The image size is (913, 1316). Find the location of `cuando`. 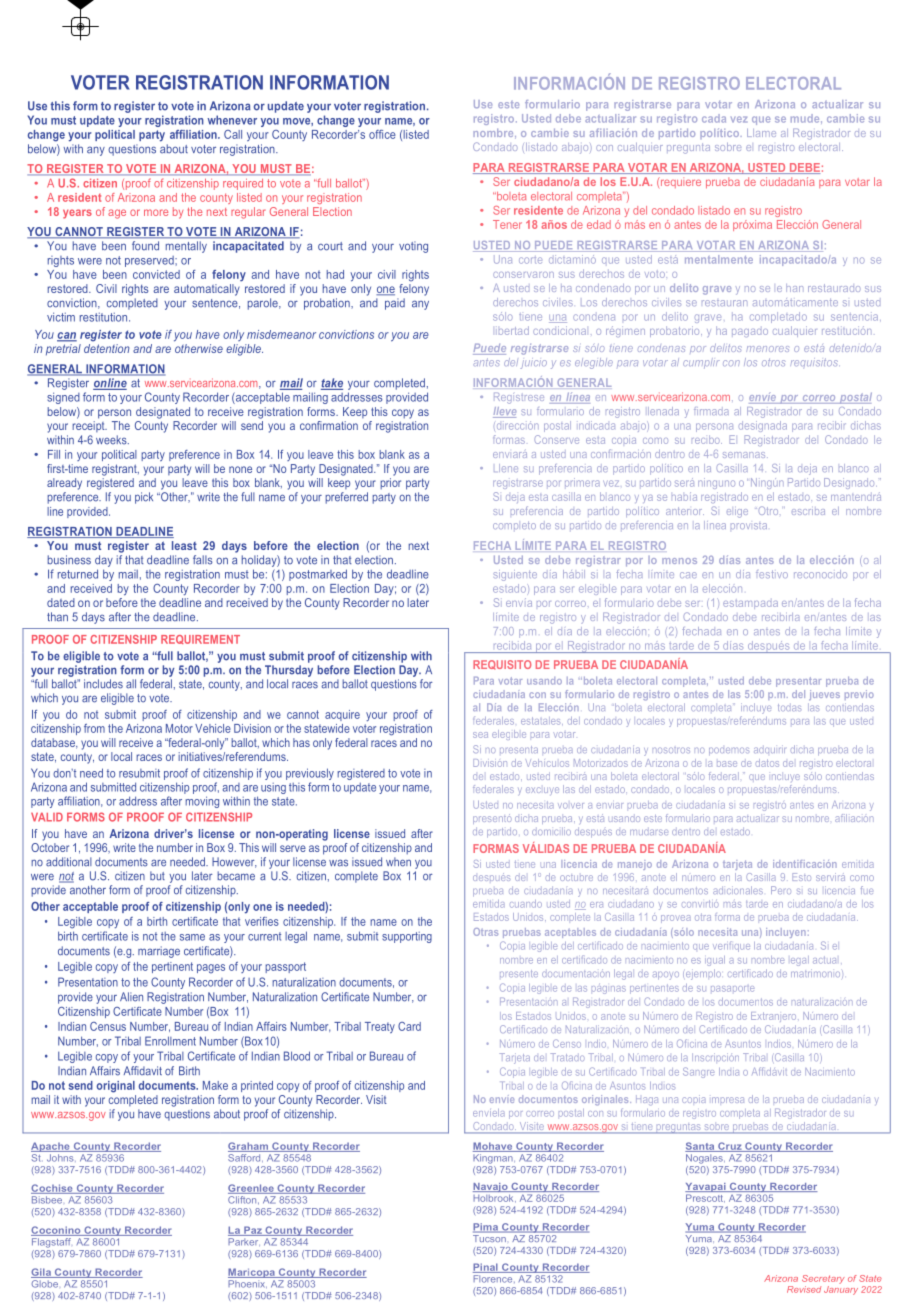

cuando is located at coordinates (526, 904).
